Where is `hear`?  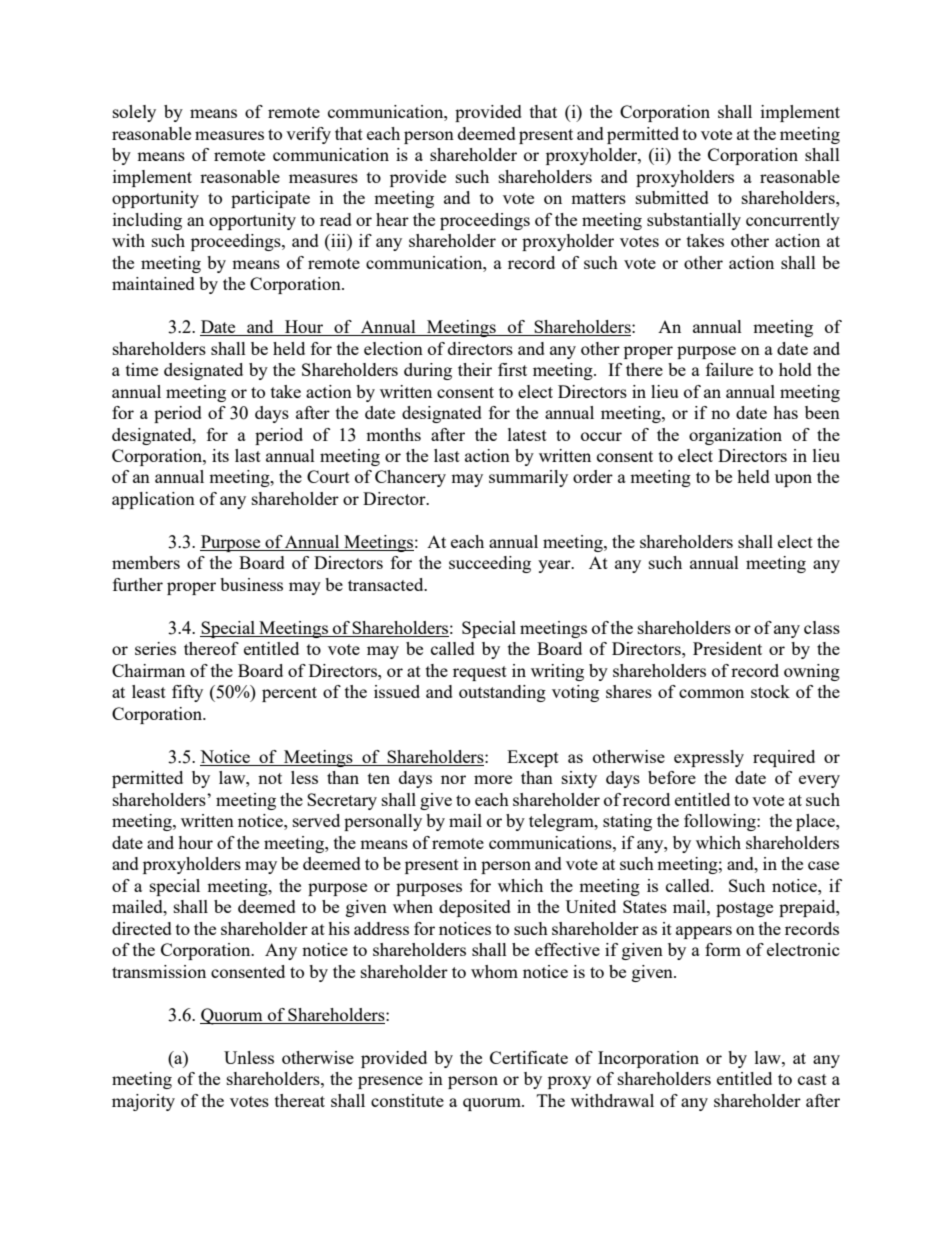 hear is located at coordinates (392, 219).
